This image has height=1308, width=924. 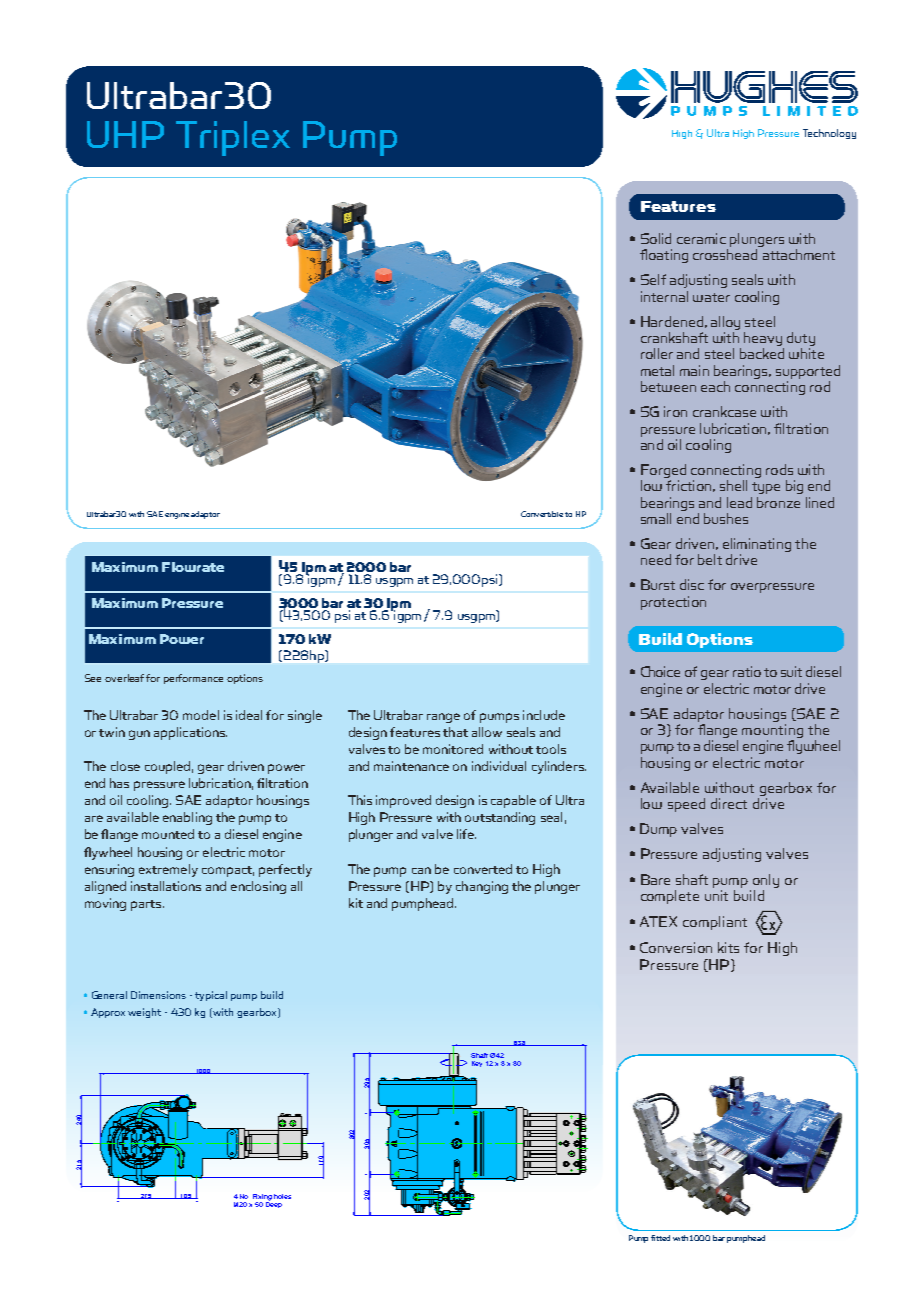 What do you see at coordinates (724, 411) in the image?
I see `crankcase` at bounding box center [724, 411].
